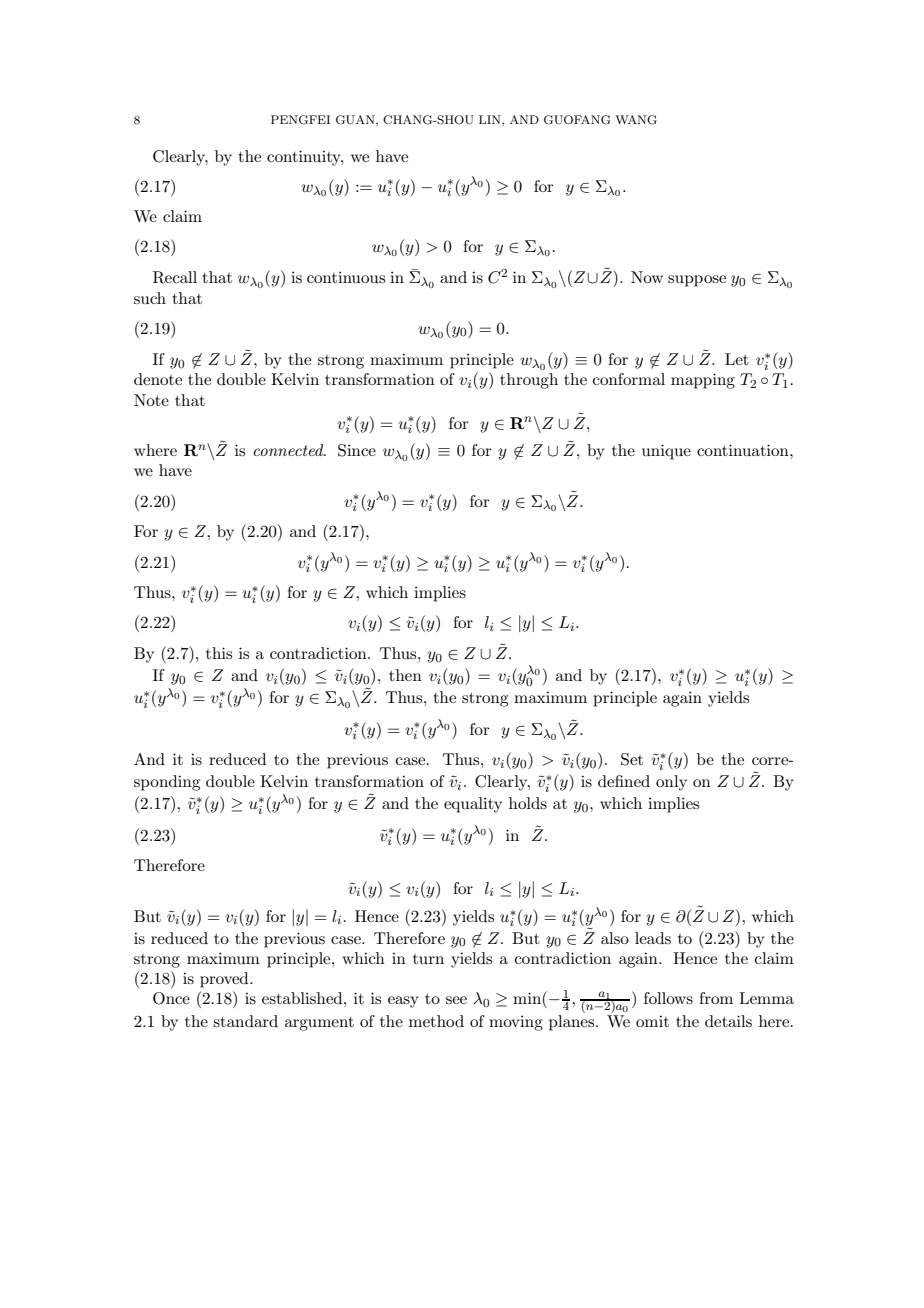  What do you see at coordinates (219, 653) in the page?
I see `this` at bounding box center [219, 653].
